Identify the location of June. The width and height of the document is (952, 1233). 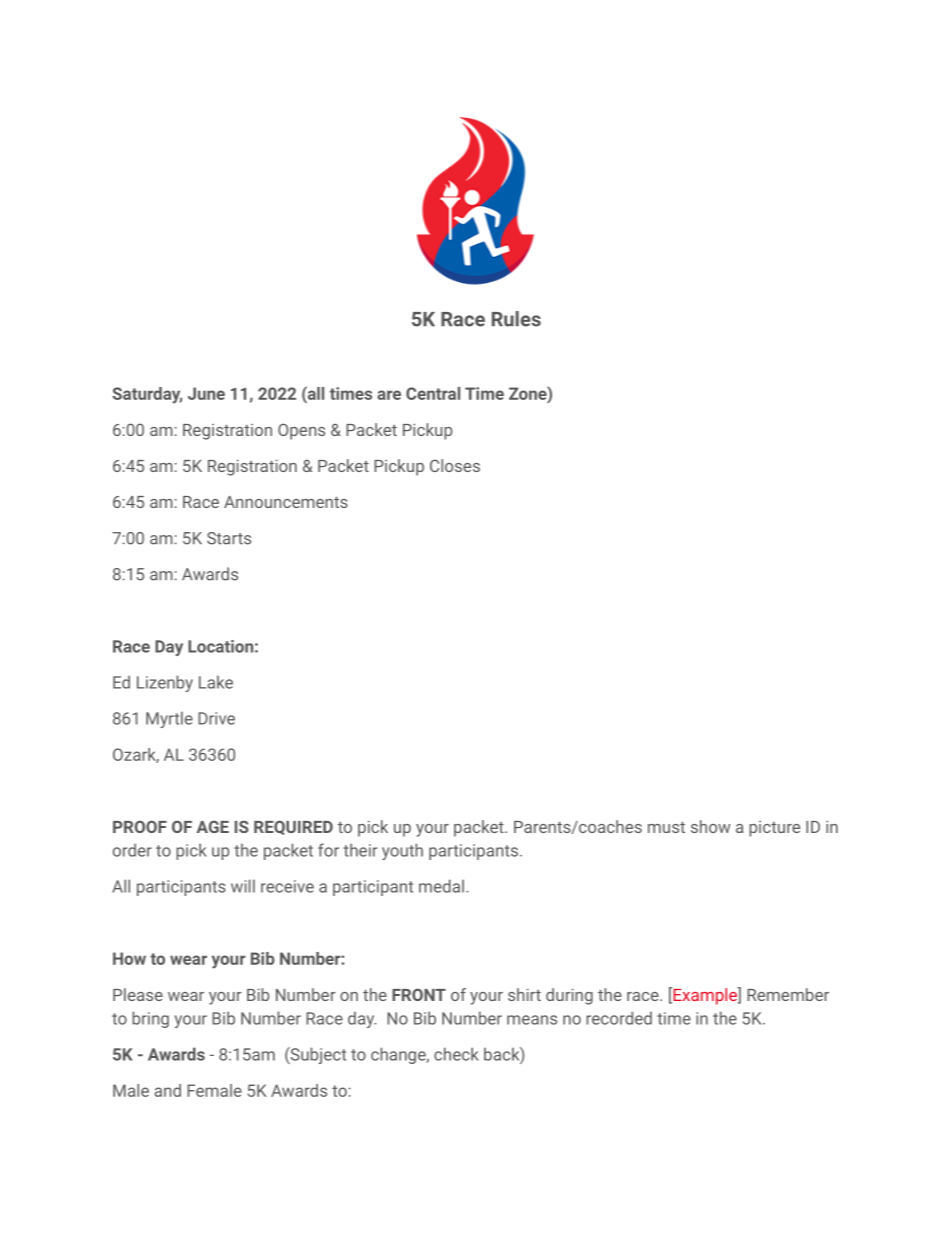
(206, 393).
